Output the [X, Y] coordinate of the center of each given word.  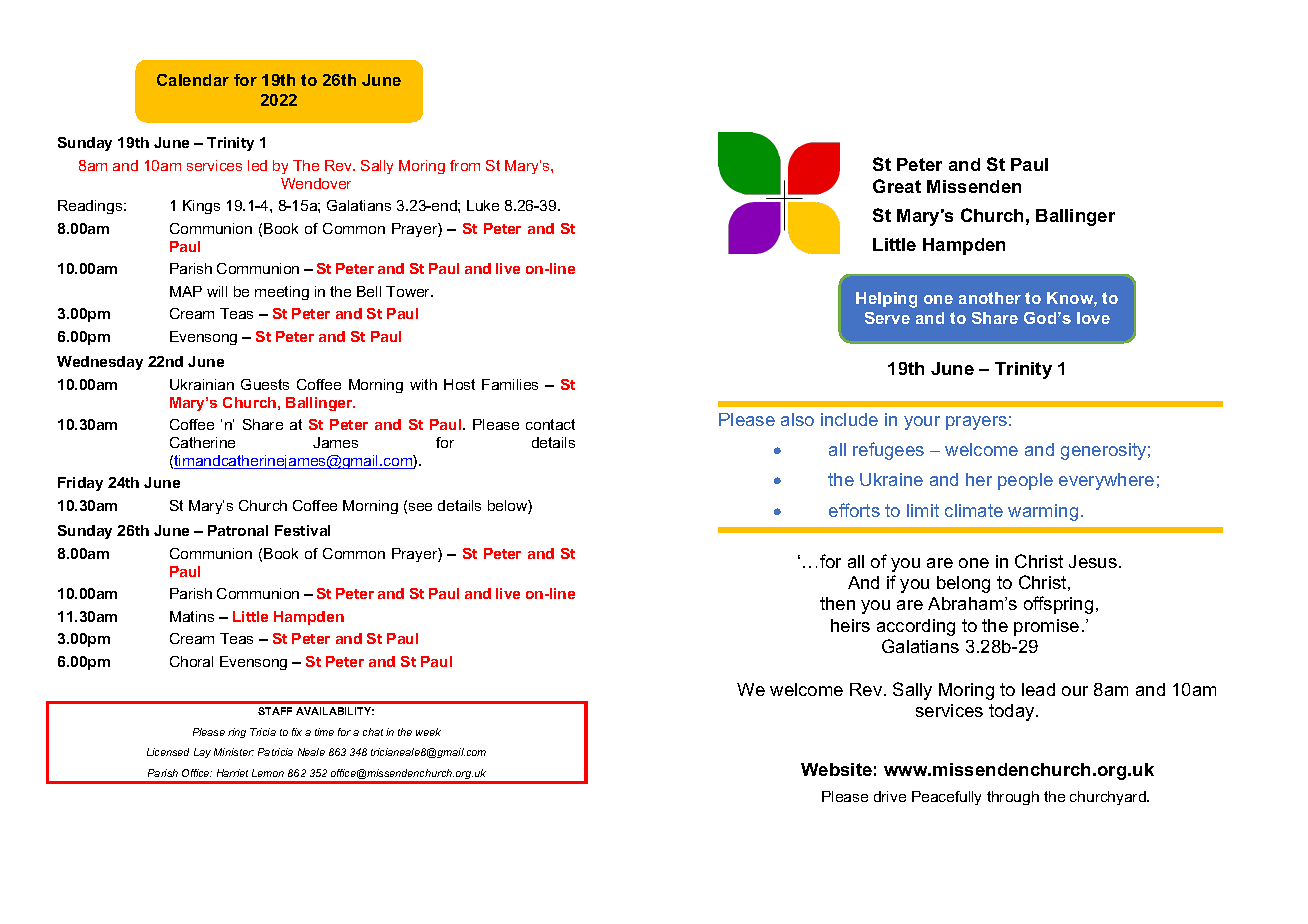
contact [550, 424]
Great [897, 186]
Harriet [232, 773]
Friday [80, 484]
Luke [483, 205]
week [428, 732]
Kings [201, 207]
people [1025, 481]
